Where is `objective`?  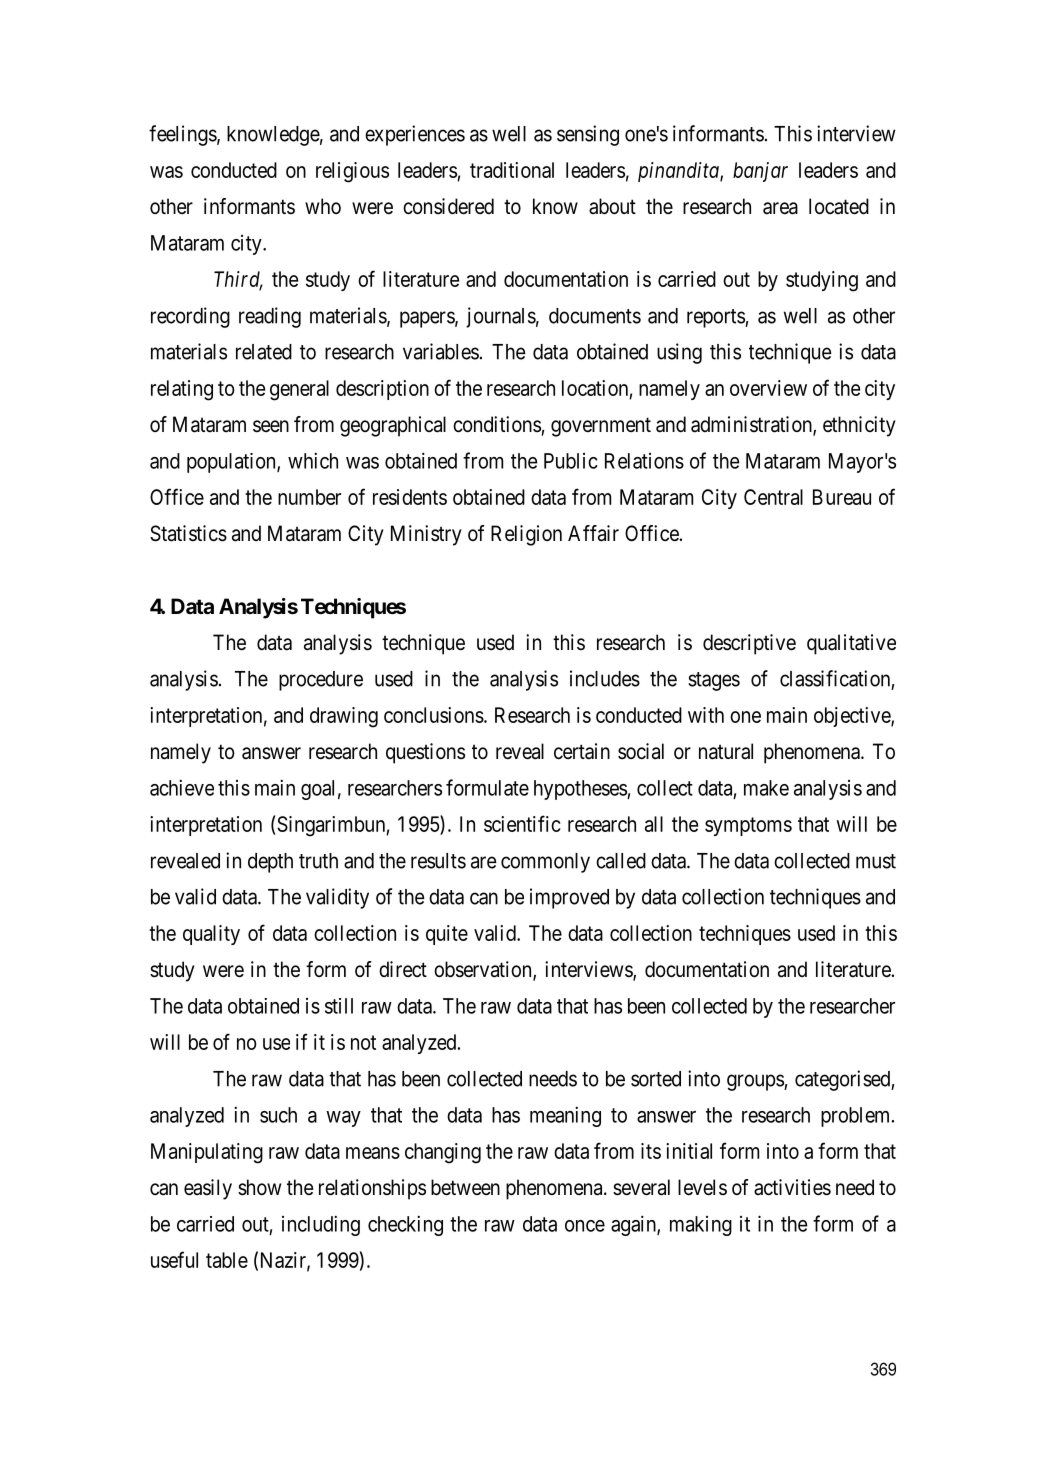 objective is located at coordinates (853, 717).
